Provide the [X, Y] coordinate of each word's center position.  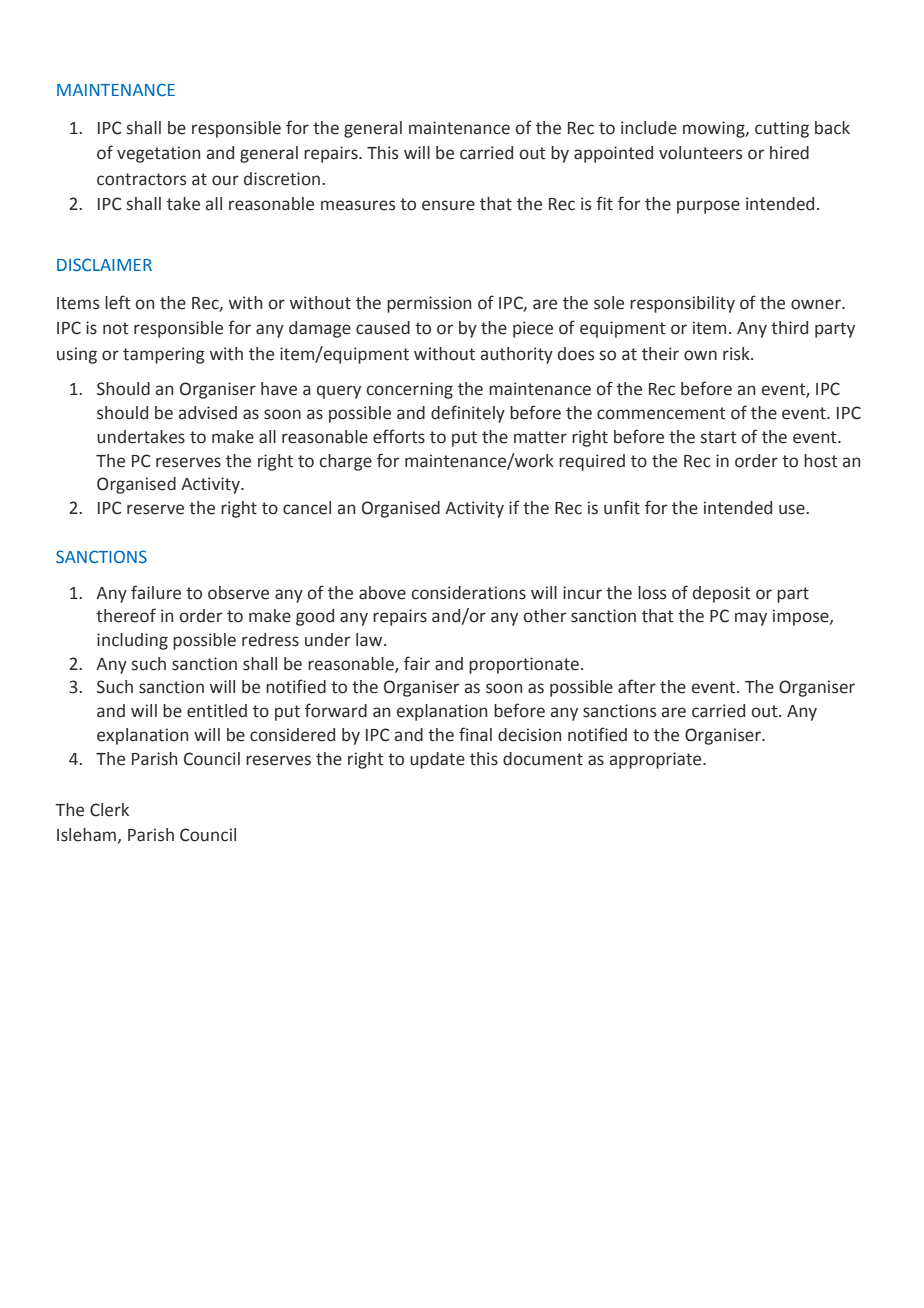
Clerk [109, 810]
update [437, 760]
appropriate [657, 760]
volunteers [700, 153]
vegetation [158, 154]
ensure [448, 205]
